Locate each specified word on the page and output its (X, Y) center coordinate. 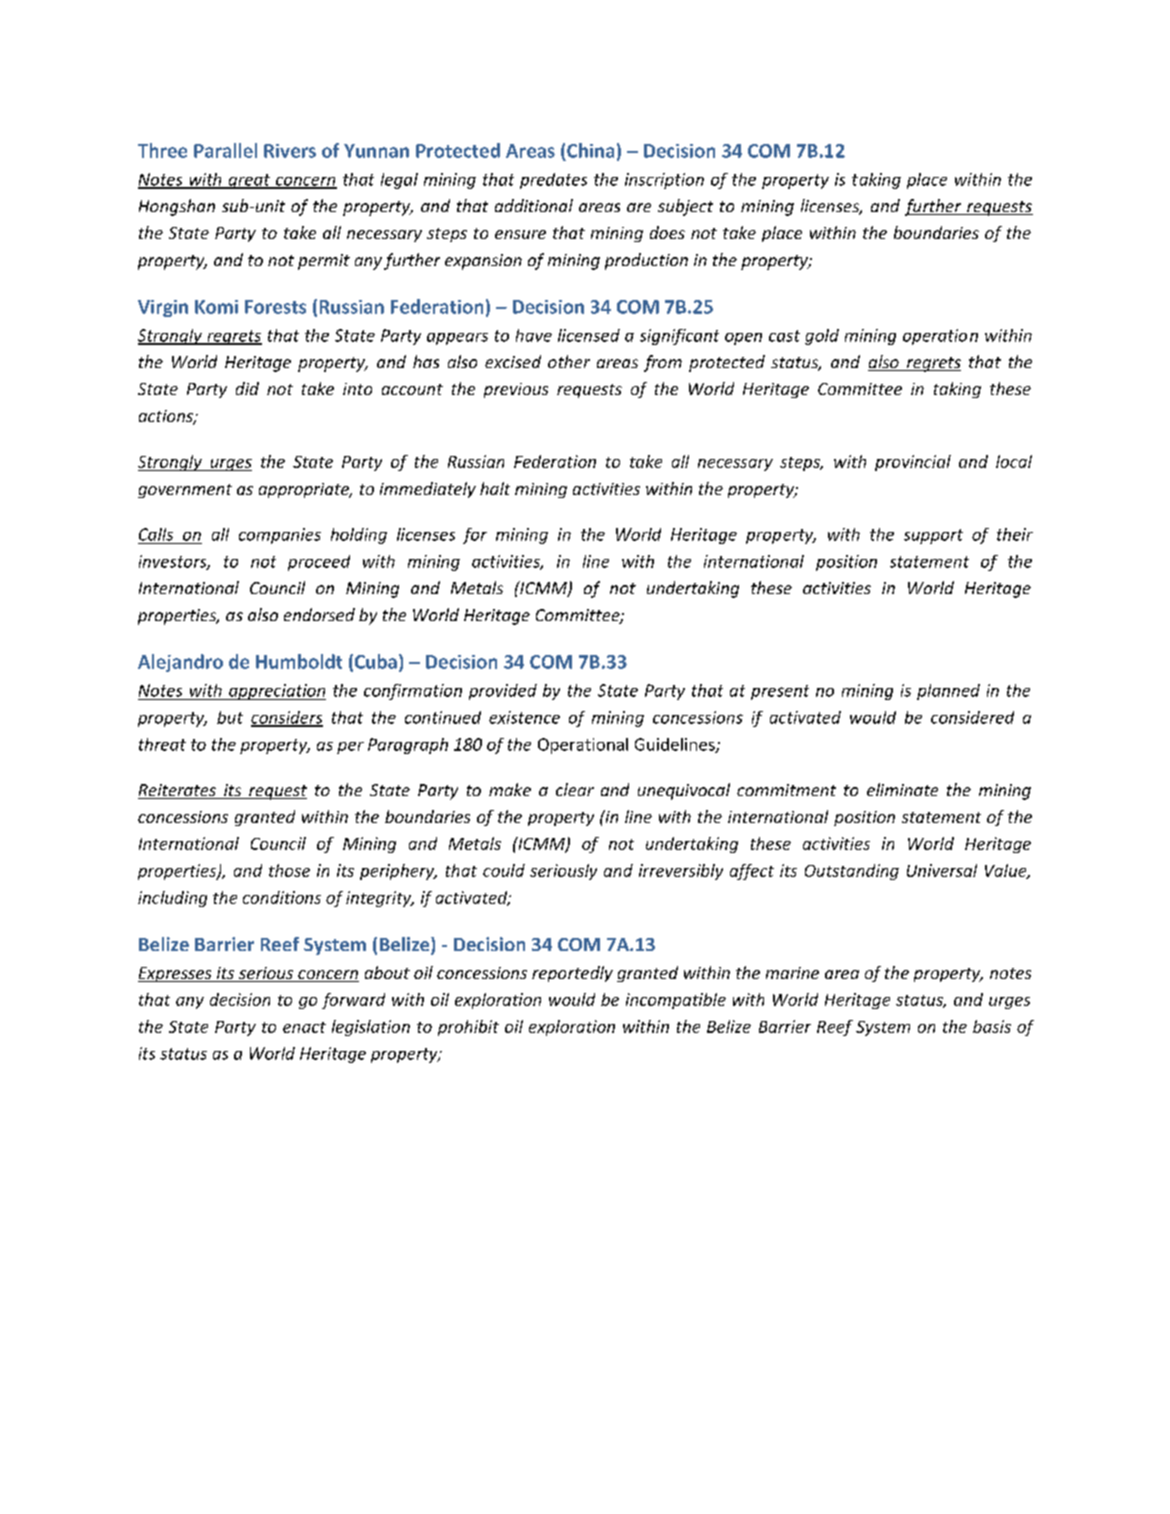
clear (575, 789)
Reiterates (178, 791)
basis (992, 1026)
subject (685, 207)
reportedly (572, 974)
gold (822, 337)
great (249, 181)
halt (495, 488)
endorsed (319, 614)
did (247, 388)
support (933, 536)
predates (553, 181)
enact (304, 1027)
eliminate (902, 789)
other (569, 361)
